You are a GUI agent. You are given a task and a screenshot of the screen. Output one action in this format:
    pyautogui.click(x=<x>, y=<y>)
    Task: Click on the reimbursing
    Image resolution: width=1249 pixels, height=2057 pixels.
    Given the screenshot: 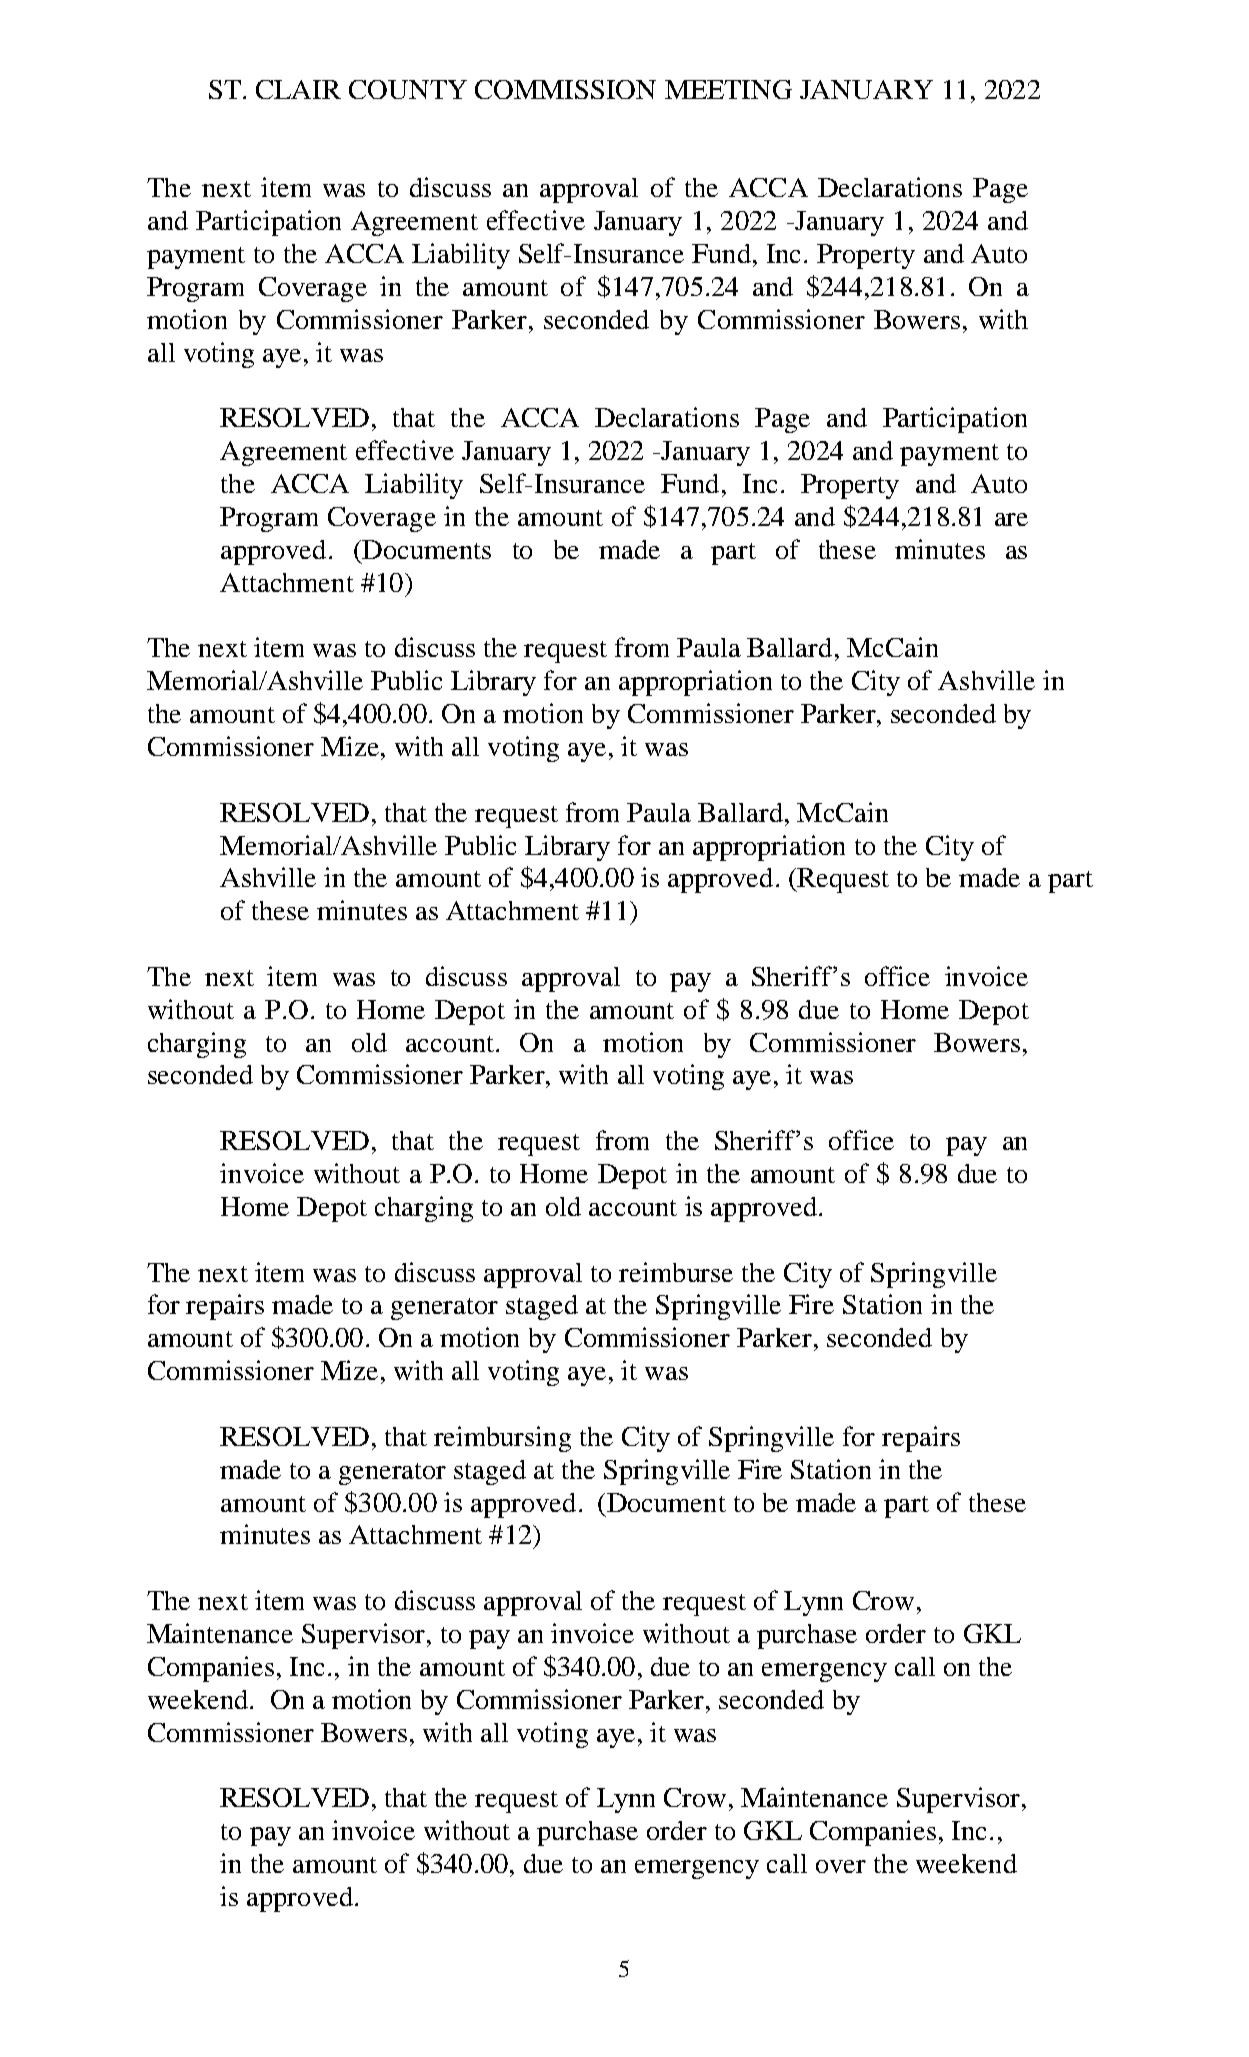 What is the action you would take?
    pyautogui.click(x=502, y=1439)
